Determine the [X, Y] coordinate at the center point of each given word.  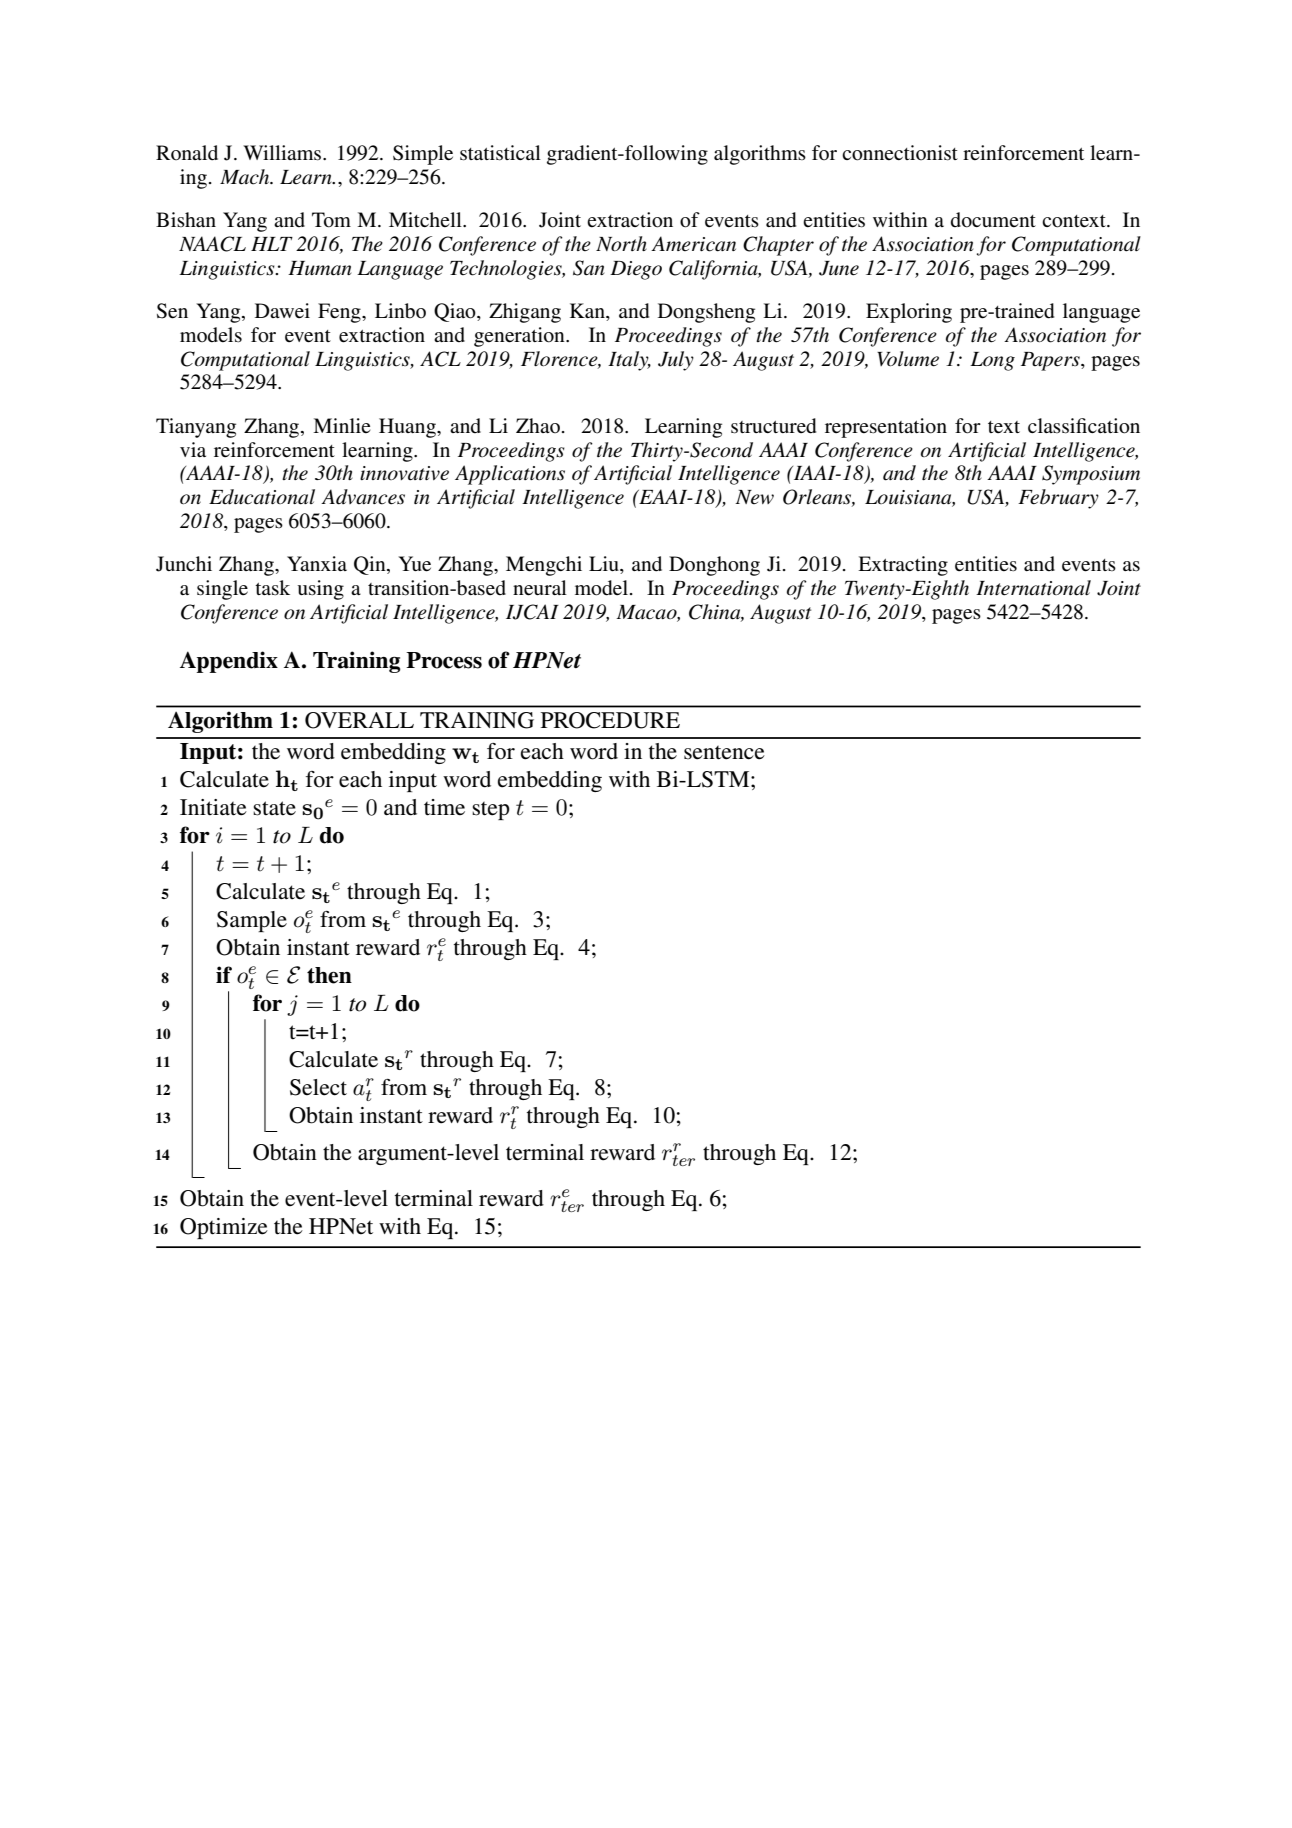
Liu [605, 565]
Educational [262, 497]
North [621, 243]
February [1058, 499]
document [993, 220]
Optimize [224, 1228]
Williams [283, 153]
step [491, 811]
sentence [724, 753]
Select [318, 1087]
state [274, 808]
